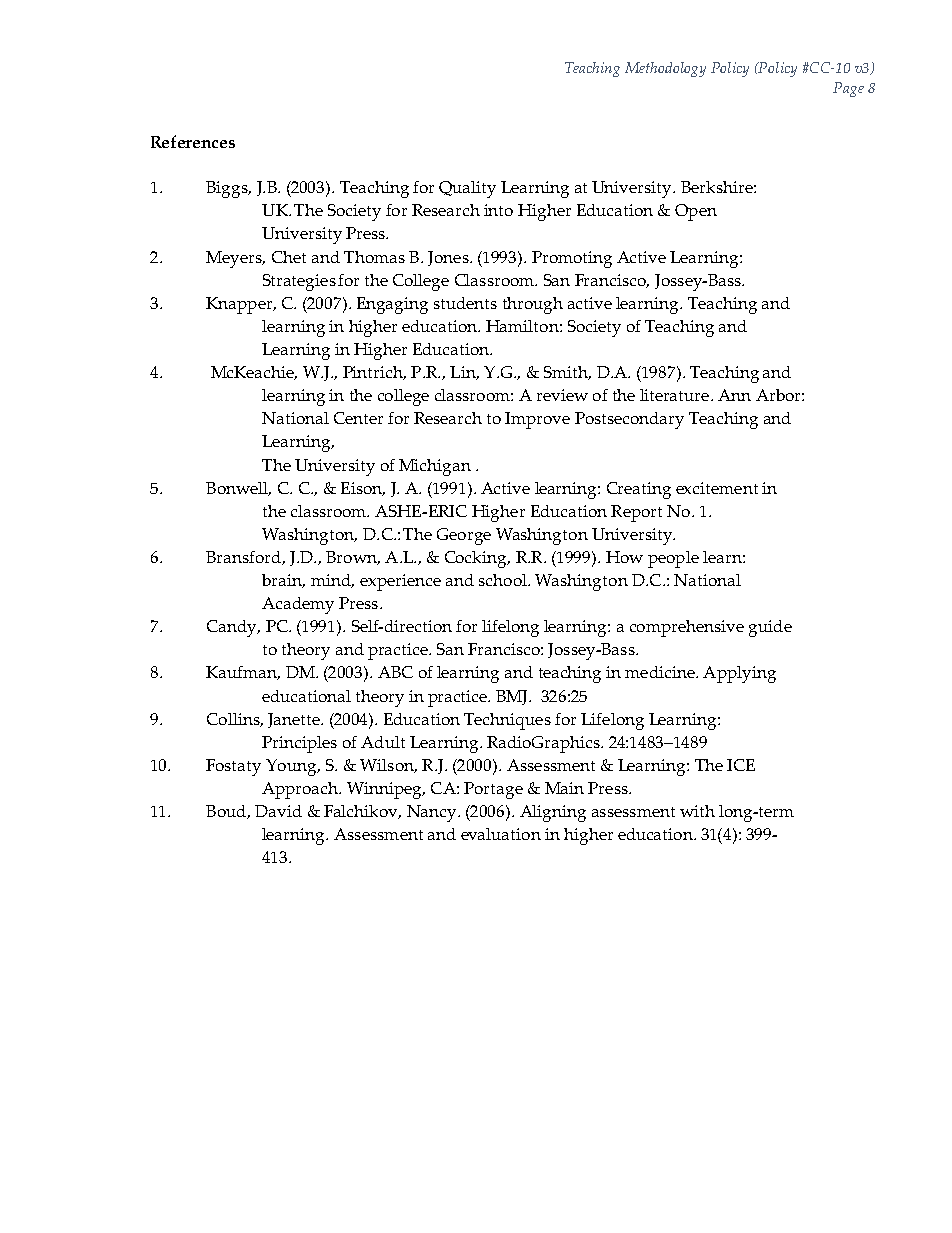  I want to click on Academy, so click(298, 605).
